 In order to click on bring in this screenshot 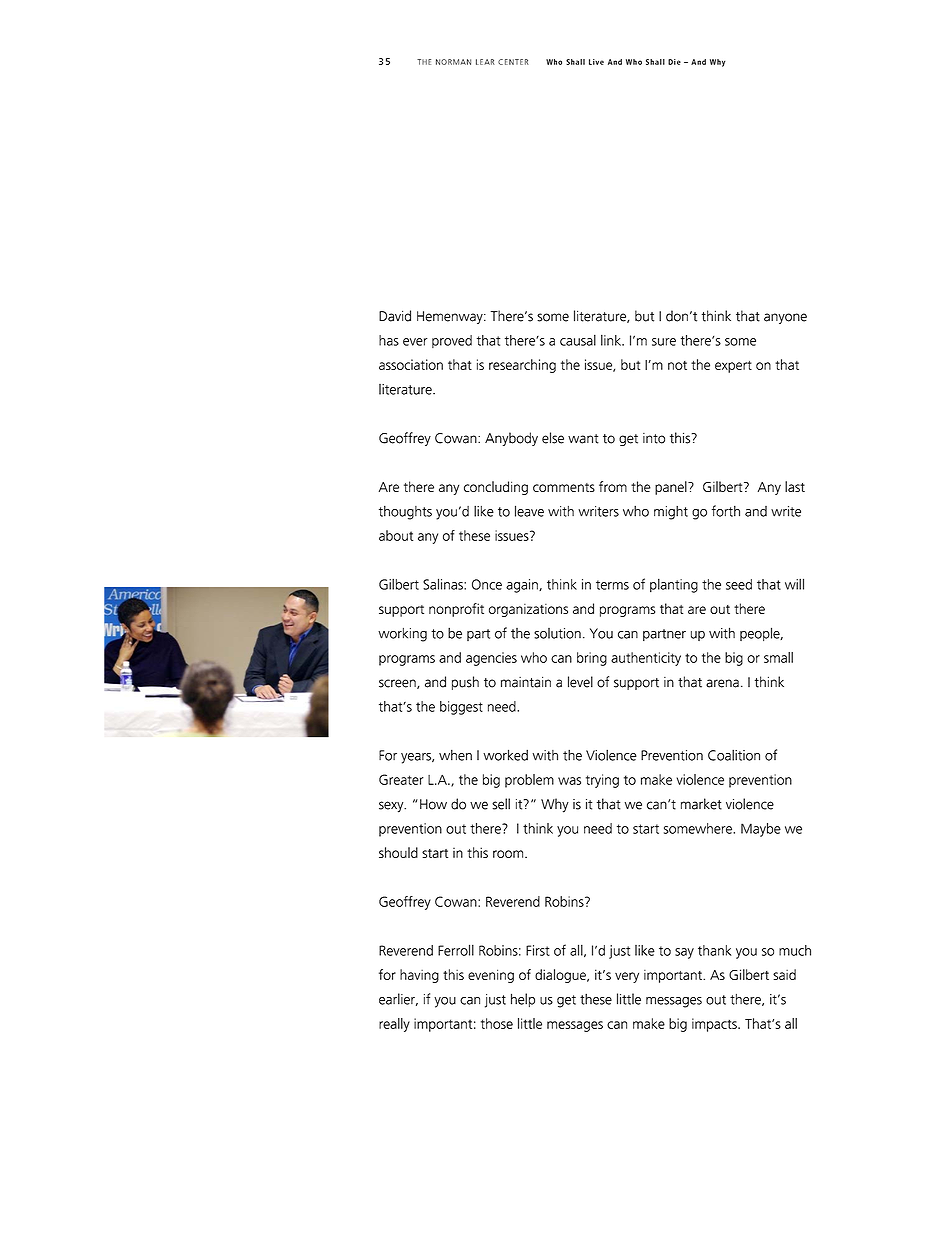, I will do `click(592, 659)`.
